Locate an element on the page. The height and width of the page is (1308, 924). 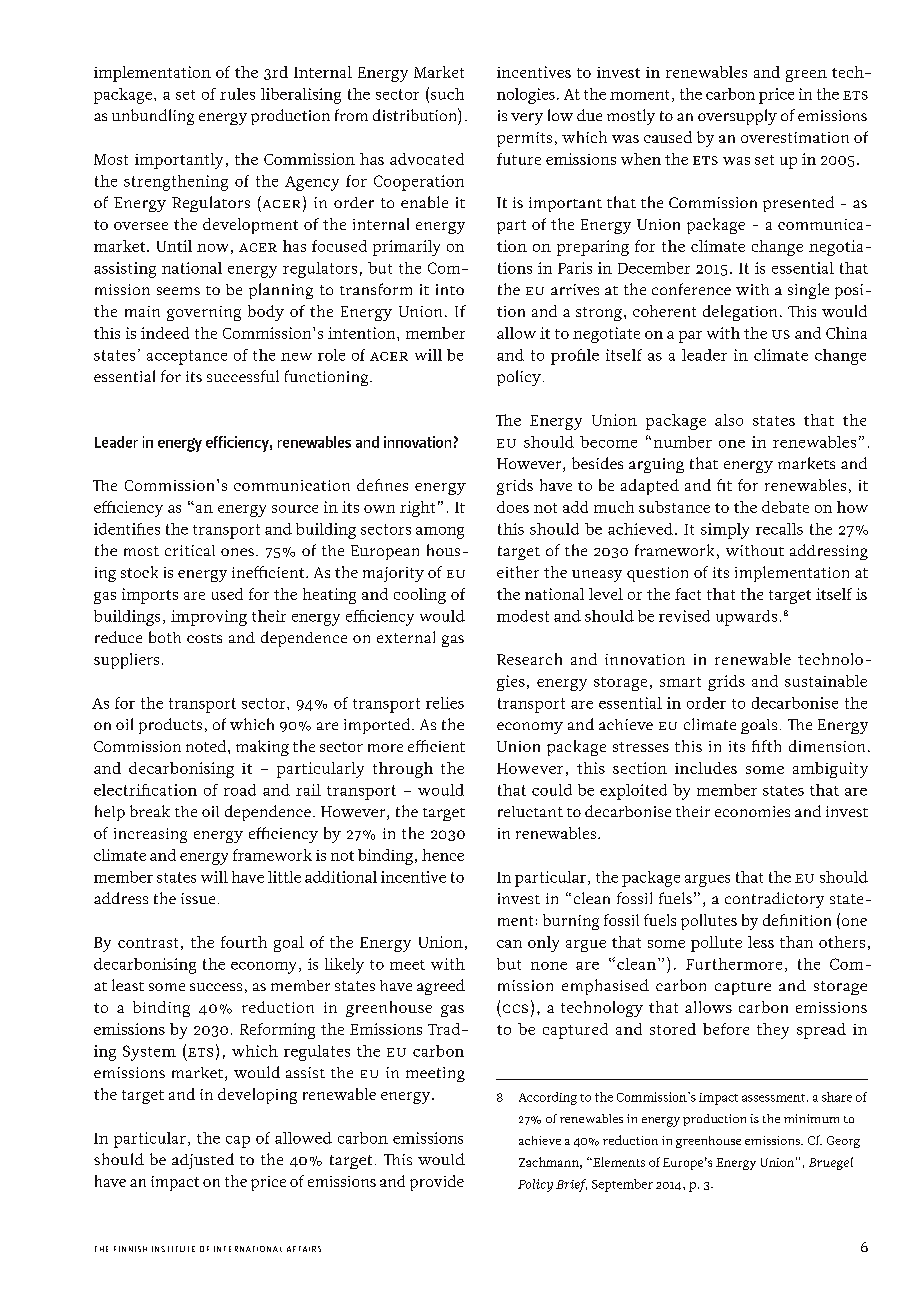
fit is located at coordinates (724, 485).
